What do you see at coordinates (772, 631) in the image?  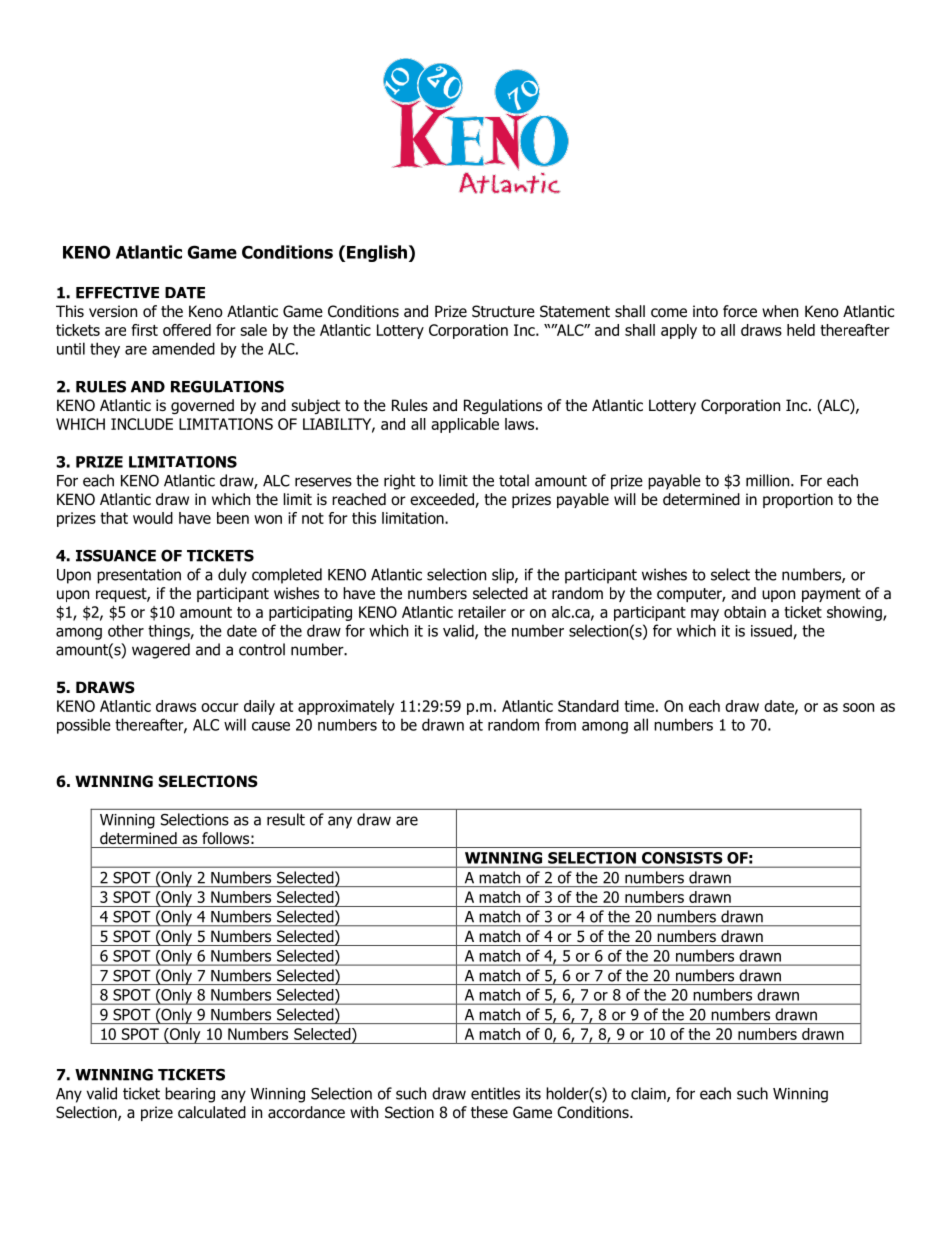 I see `issued` at bounding box center [772, 631].
